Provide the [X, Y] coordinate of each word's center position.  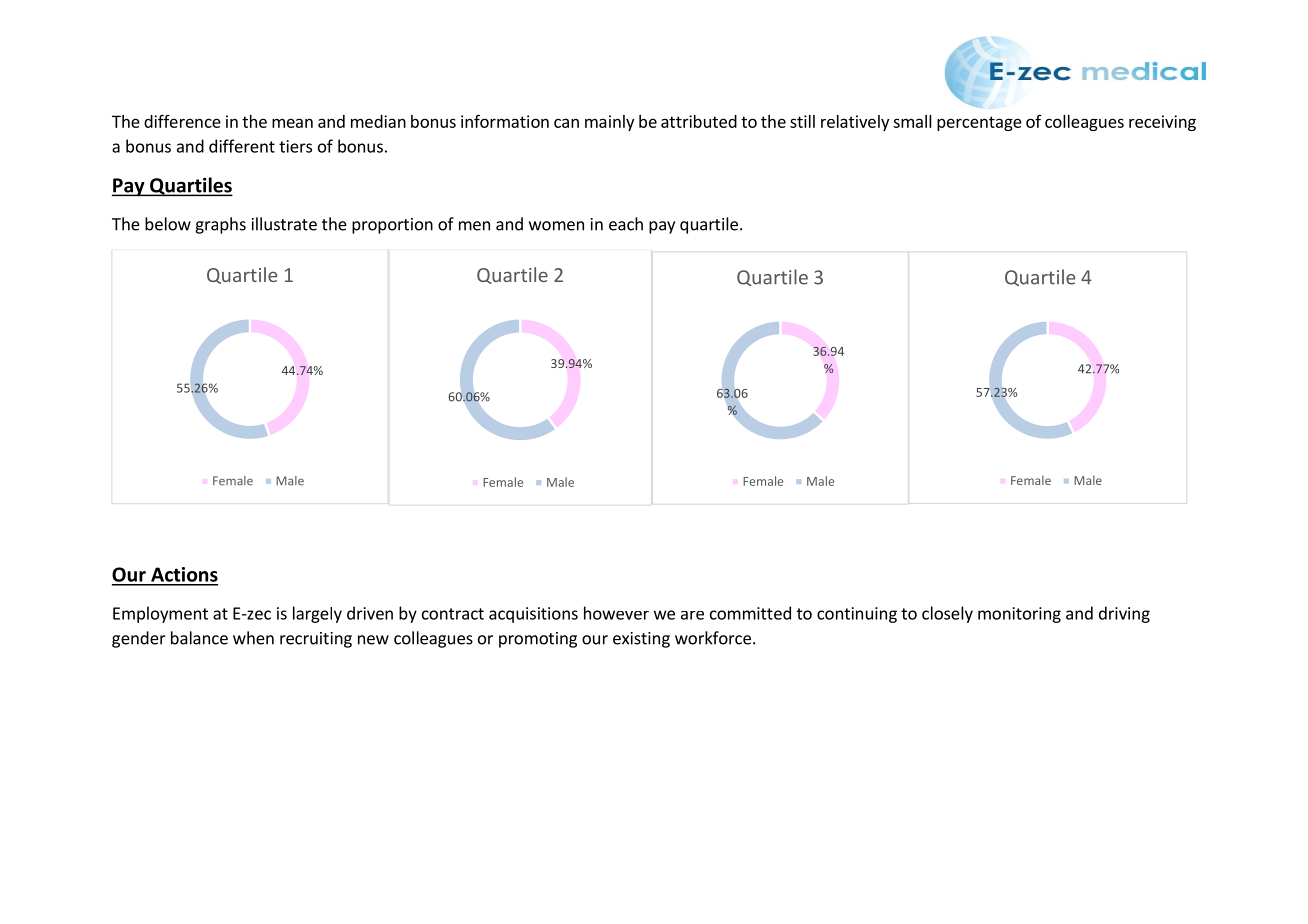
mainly [609, 123]
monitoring [1019, 615]
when [253, 638]
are [692, 615]
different [242, 146]
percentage [979, 123]
